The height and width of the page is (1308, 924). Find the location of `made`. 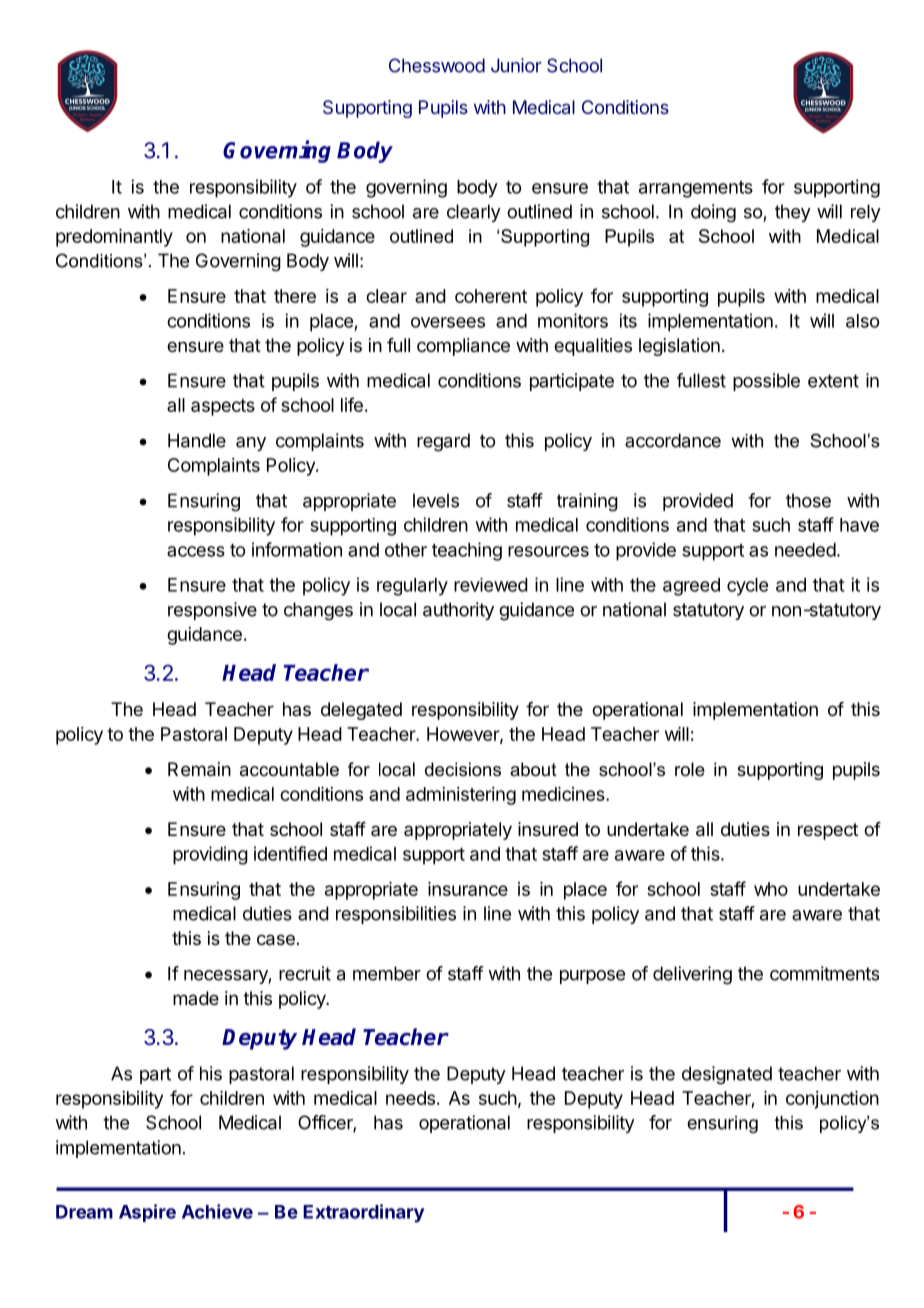

made is located at coordinates (196, 998).
